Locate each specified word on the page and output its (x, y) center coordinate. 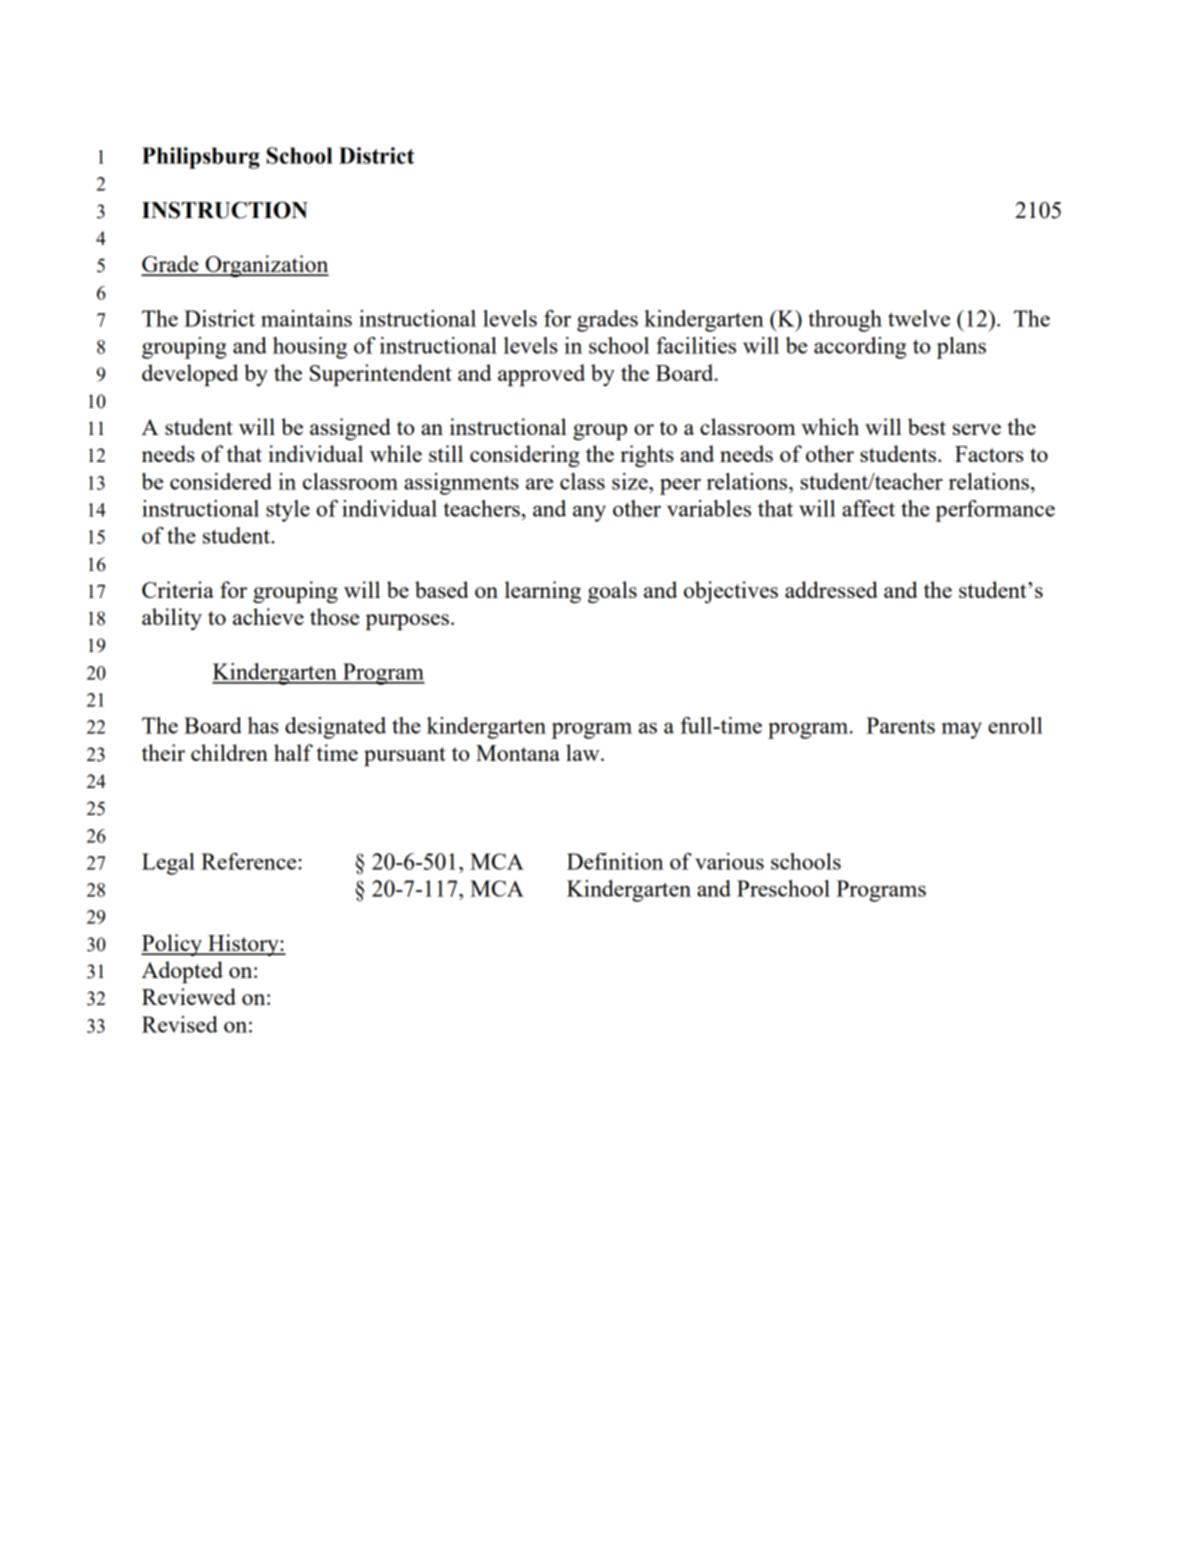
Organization (266, 266)
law (584, 752)
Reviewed (189, 996)
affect (868, 508)
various (729, 861)
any (589, 513)
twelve (919, 318)
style (288, 511)
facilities (696, 345)
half (293, 752)
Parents (900, 725)
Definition (615, 861)
